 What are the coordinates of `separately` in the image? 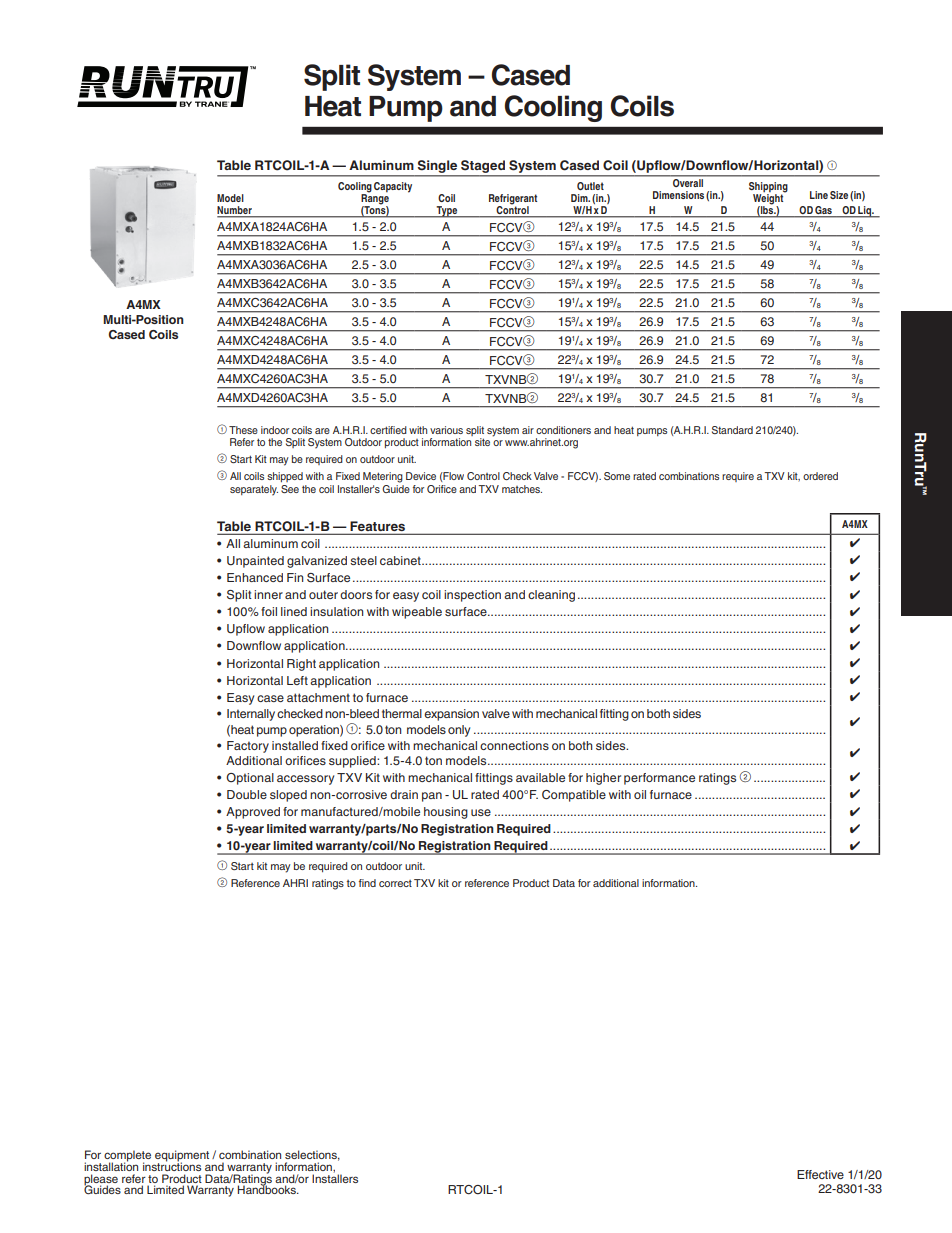 It's located at (254, 490).
